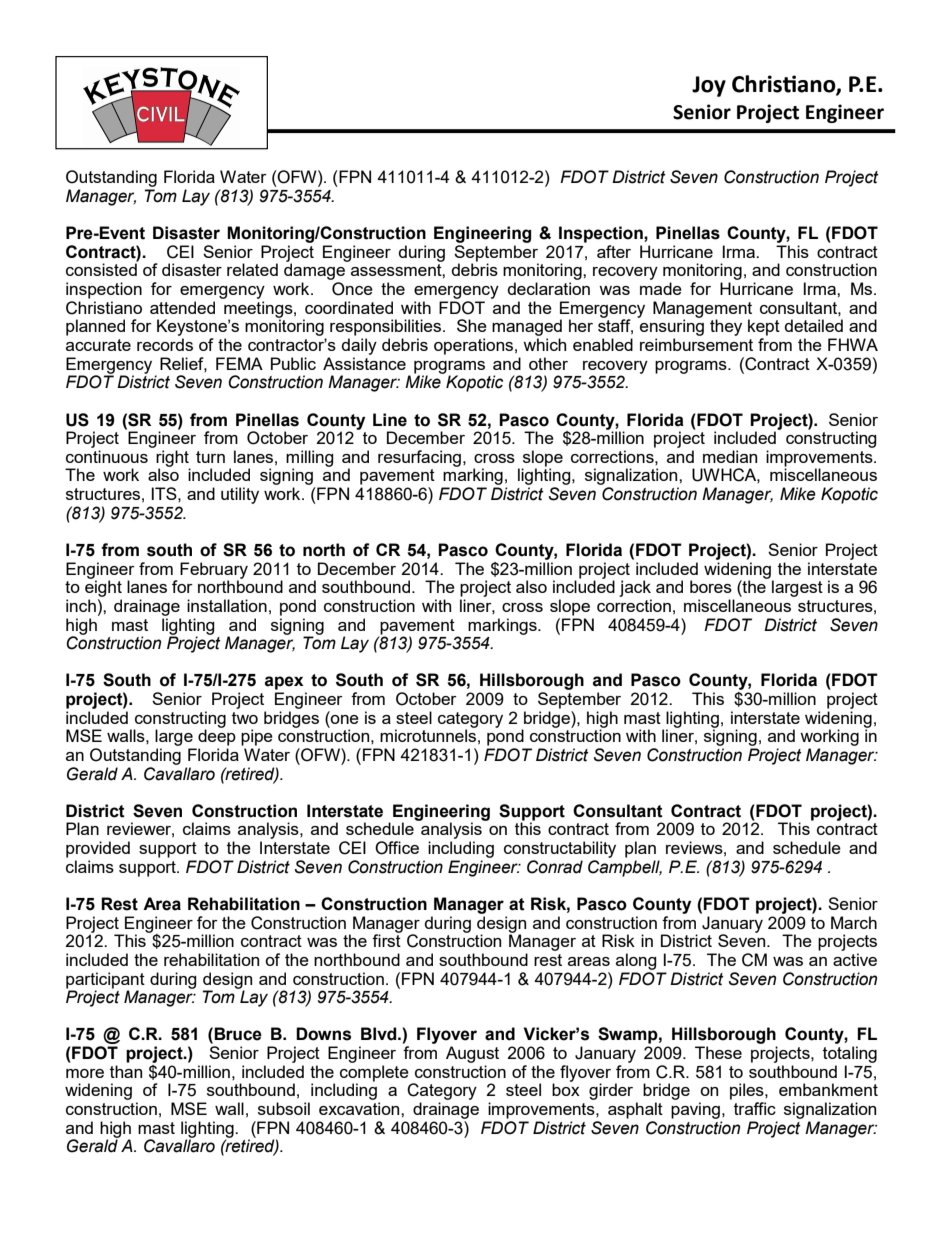 Image resolution: width=952 pixels, height=1233 pixels. Describe the element at coordinates (635, 588) in the document. I see `jack` at that location.
